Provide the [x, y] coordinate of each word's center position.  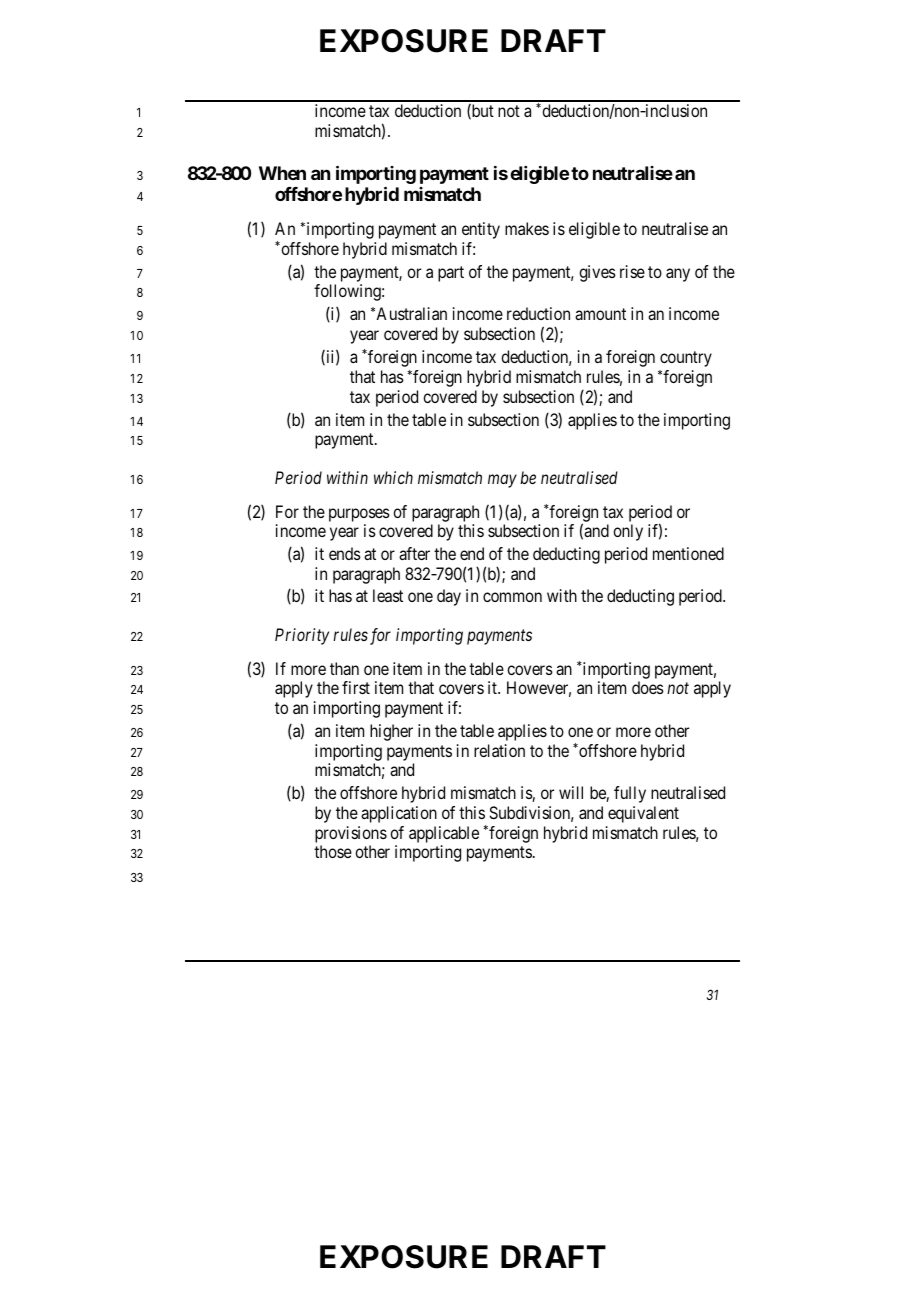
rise [632, 271]
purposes [359, 515]
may [502, 481]
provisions [351, 834]
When [282, 173]
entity [481, 230]
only [628, 532]
